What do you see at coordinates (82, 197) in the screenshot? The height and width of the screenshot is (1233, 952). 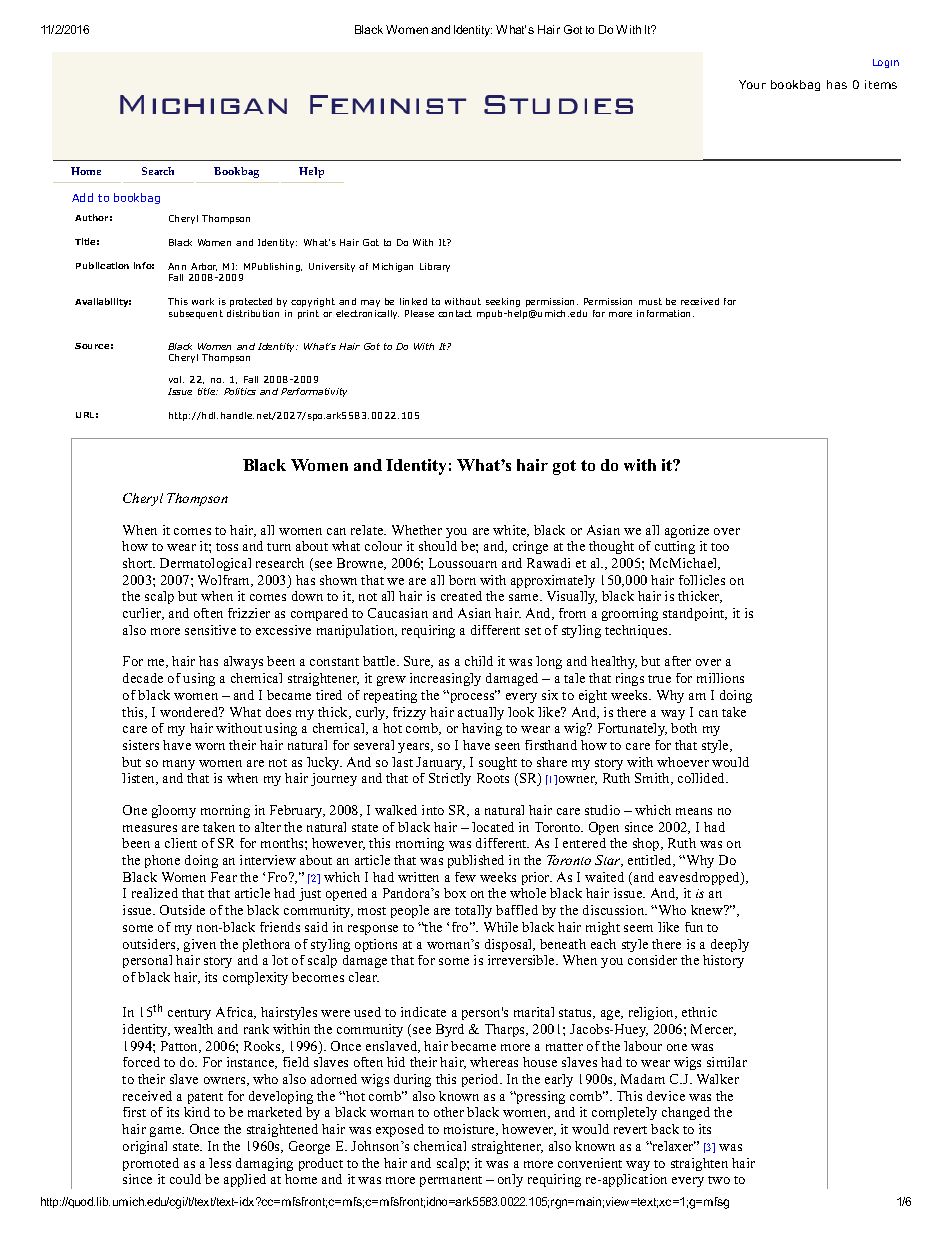 I see `Add` at bounding box center [82, 197].
